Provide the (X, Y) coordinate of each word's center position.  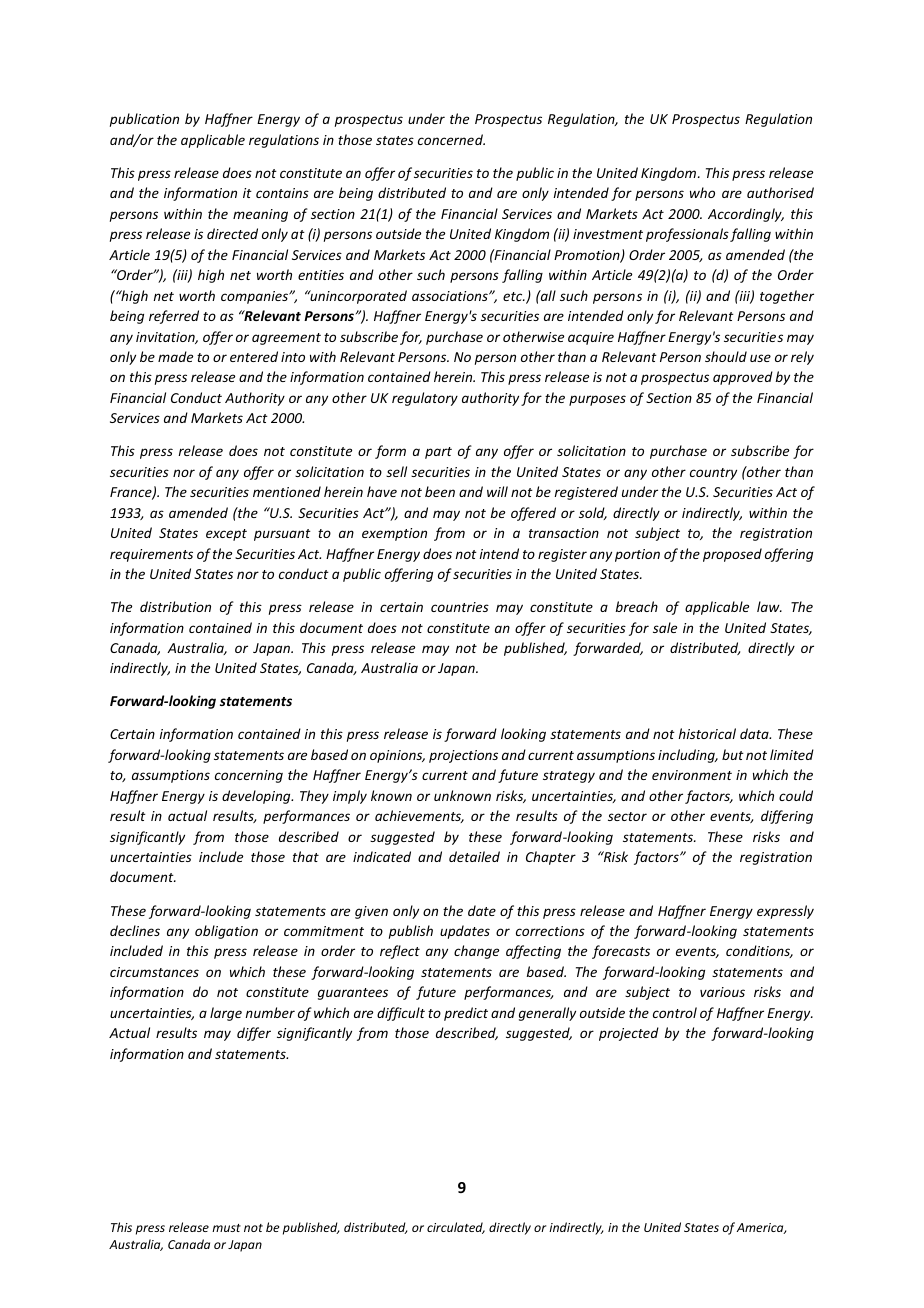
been (440, 491)
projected (629, 1034)
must (226, 1228)
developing (257, 797)
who (702, 192)
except (226, 535)
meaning (260, 215)
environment (692, 775)
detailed (474, 856)
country (713, 474)
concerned (451, 139)
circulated (456, 1228)
